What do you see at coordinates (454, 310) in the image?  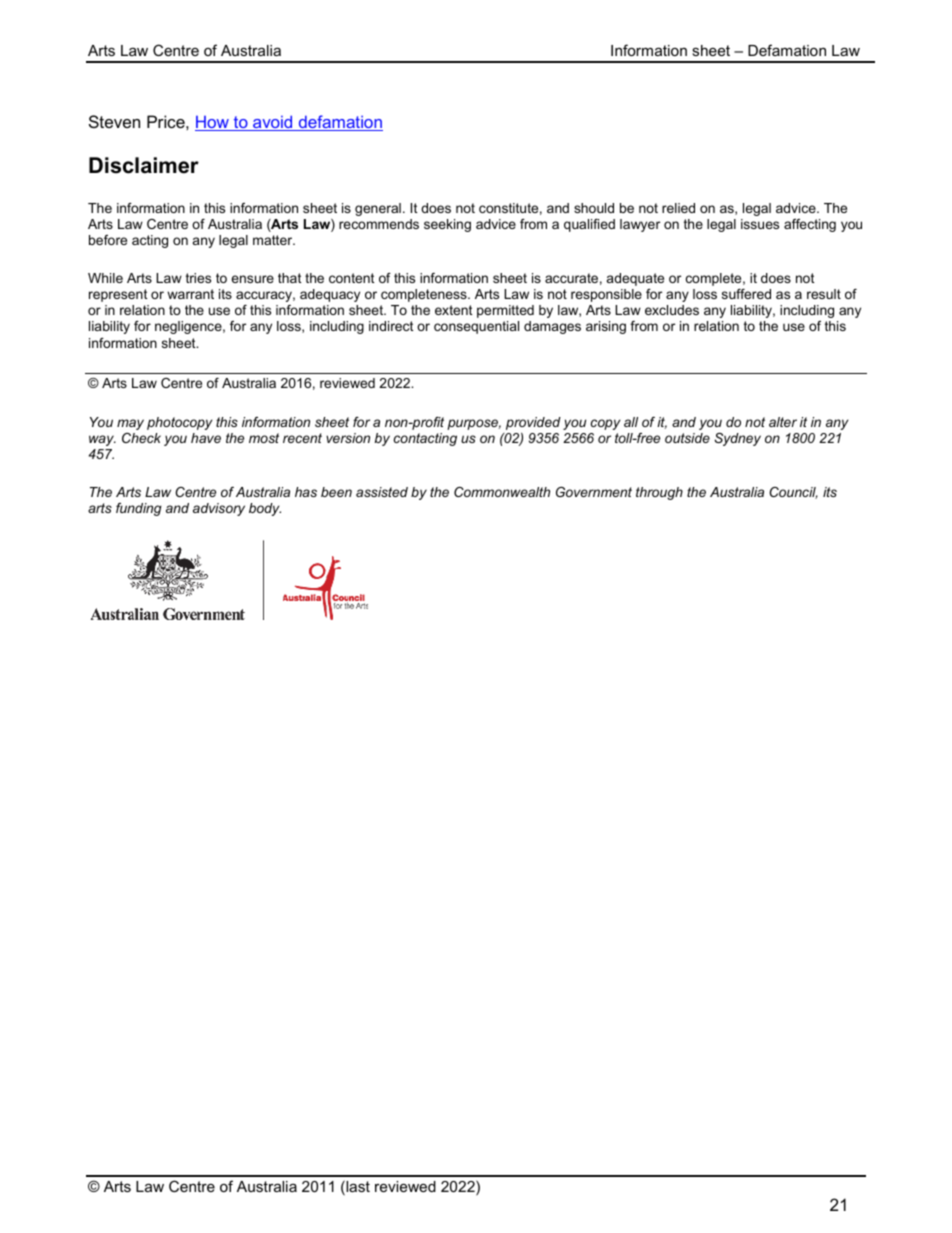 I see `extent` at bounding box center [454, 310].
